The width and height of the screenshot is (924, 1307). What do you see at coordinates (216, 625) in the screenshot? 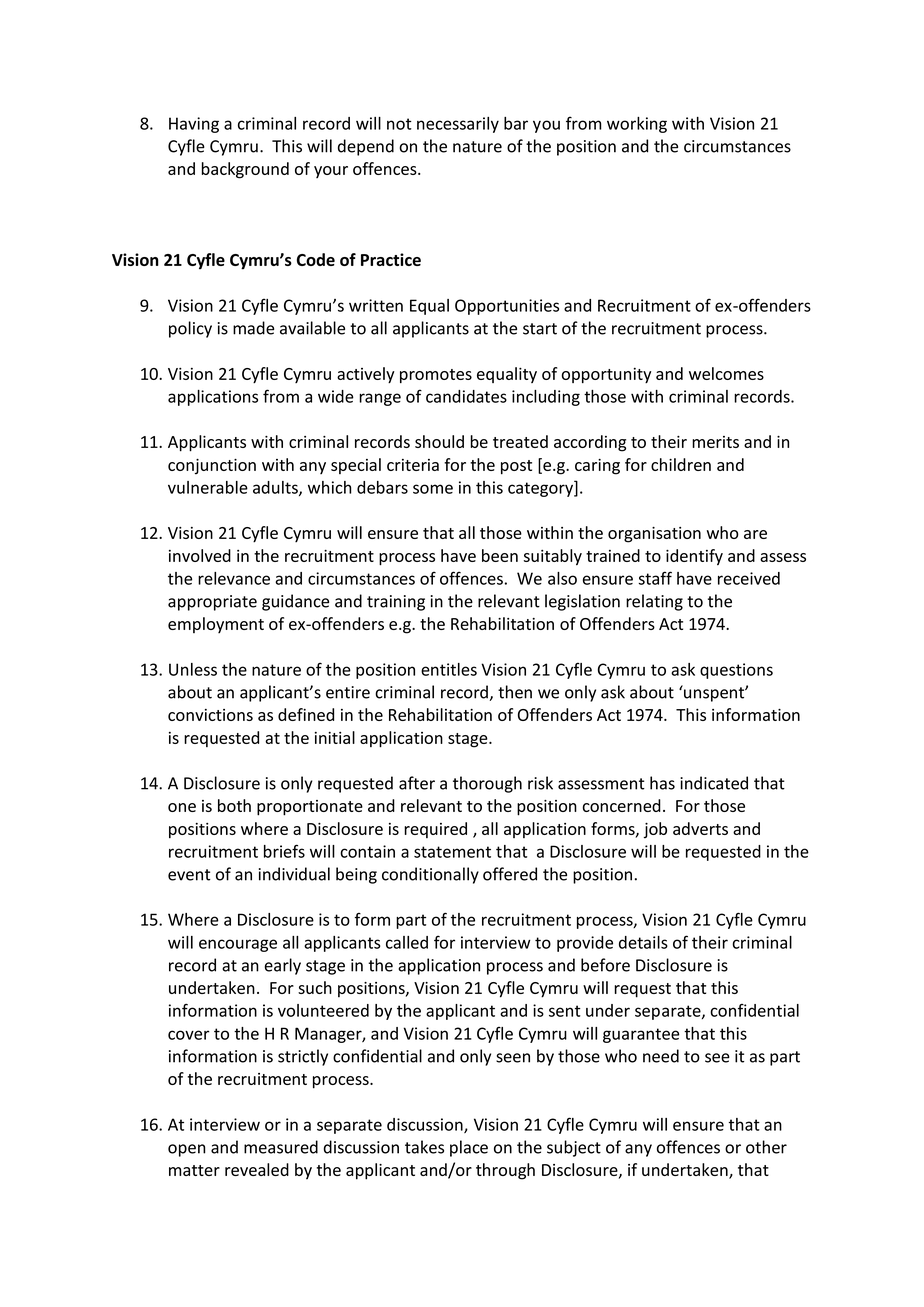
I see `employment` at bounding box center [216, 625].
